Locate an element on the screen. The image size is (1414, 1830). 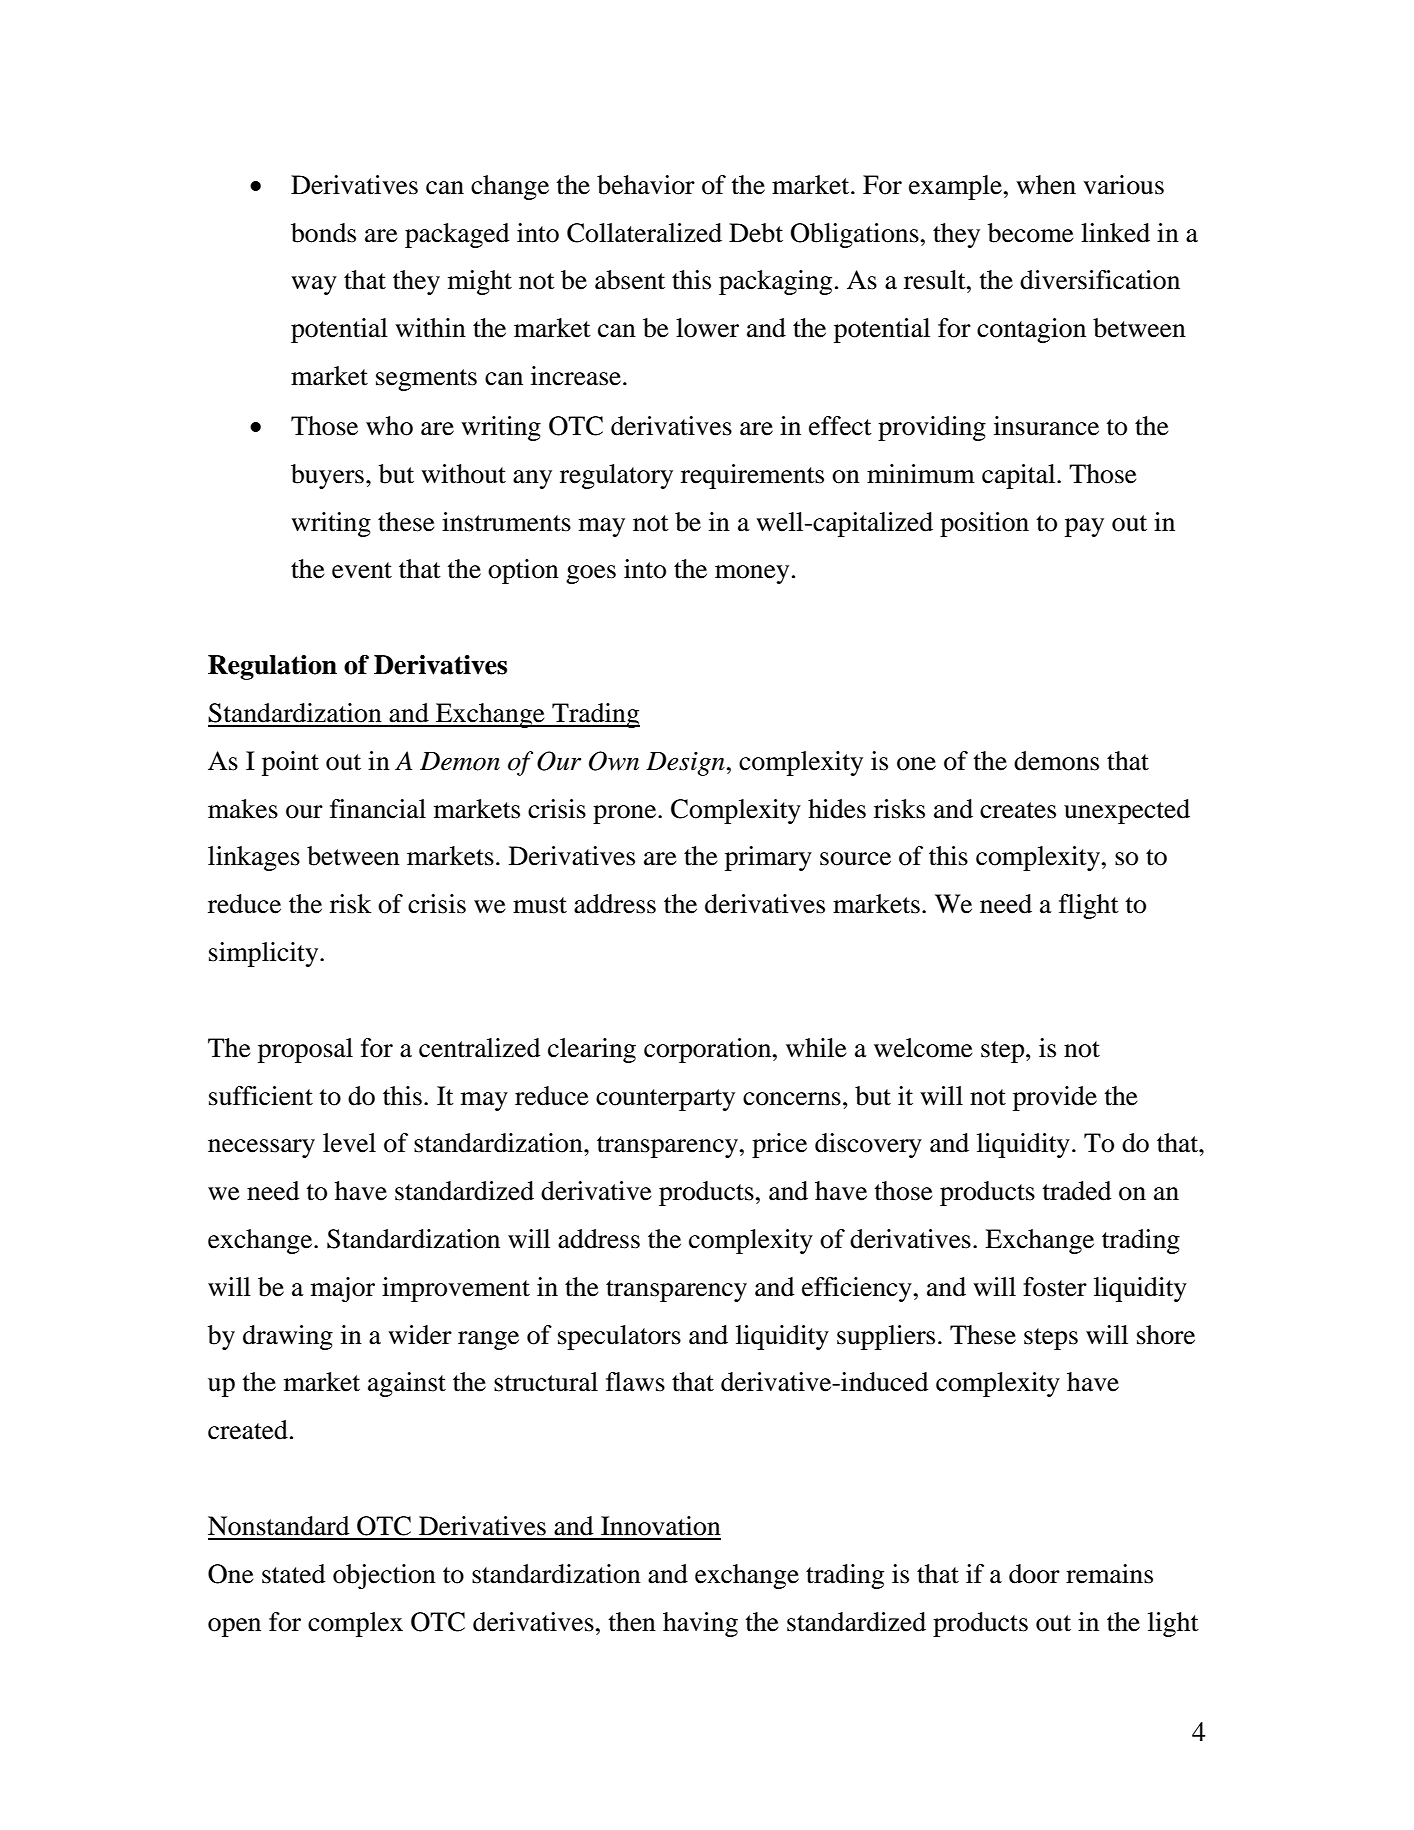
counterparty is located at coordinates (665, 1100).
